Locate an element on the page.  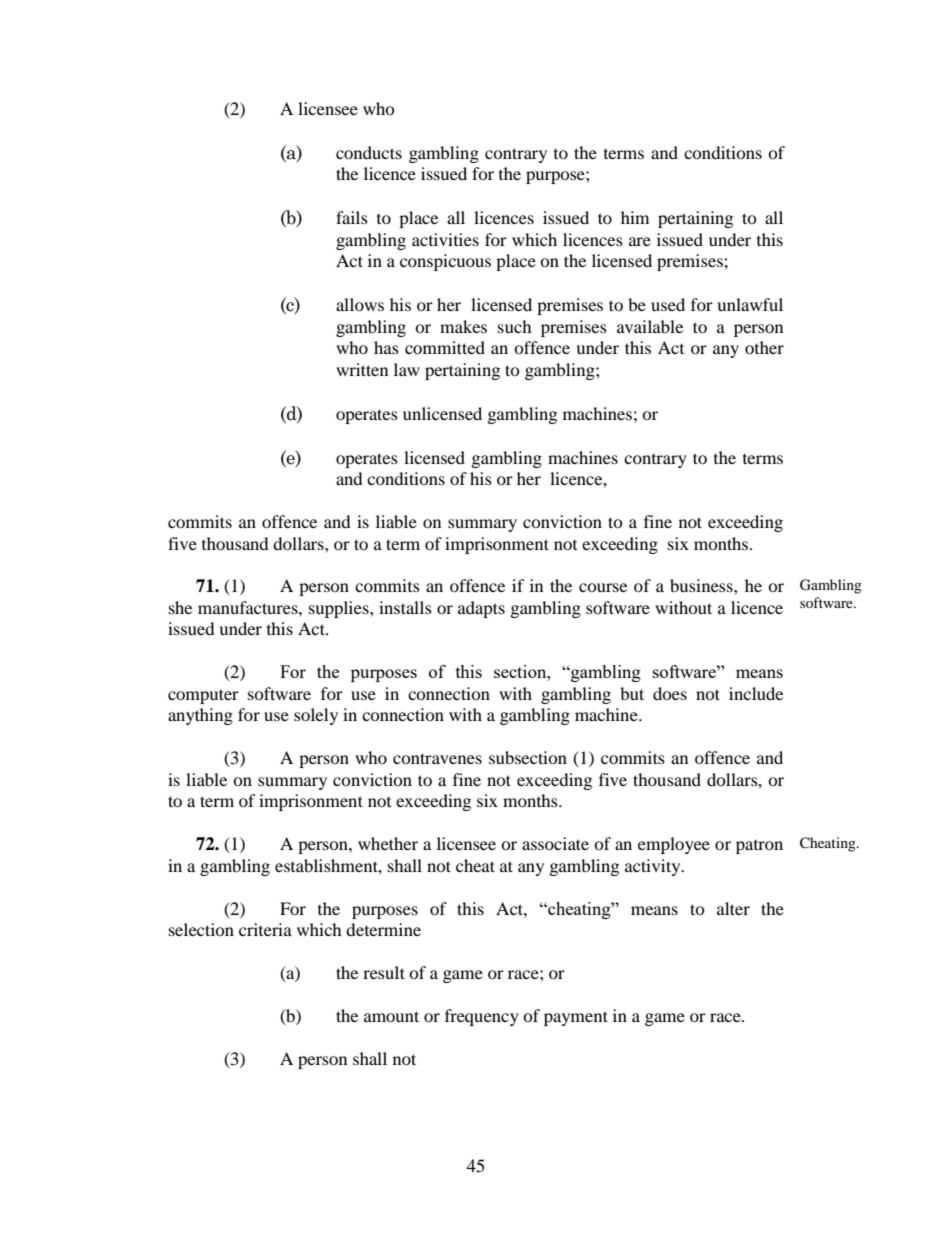
business is located at coordinates (702, 585).
